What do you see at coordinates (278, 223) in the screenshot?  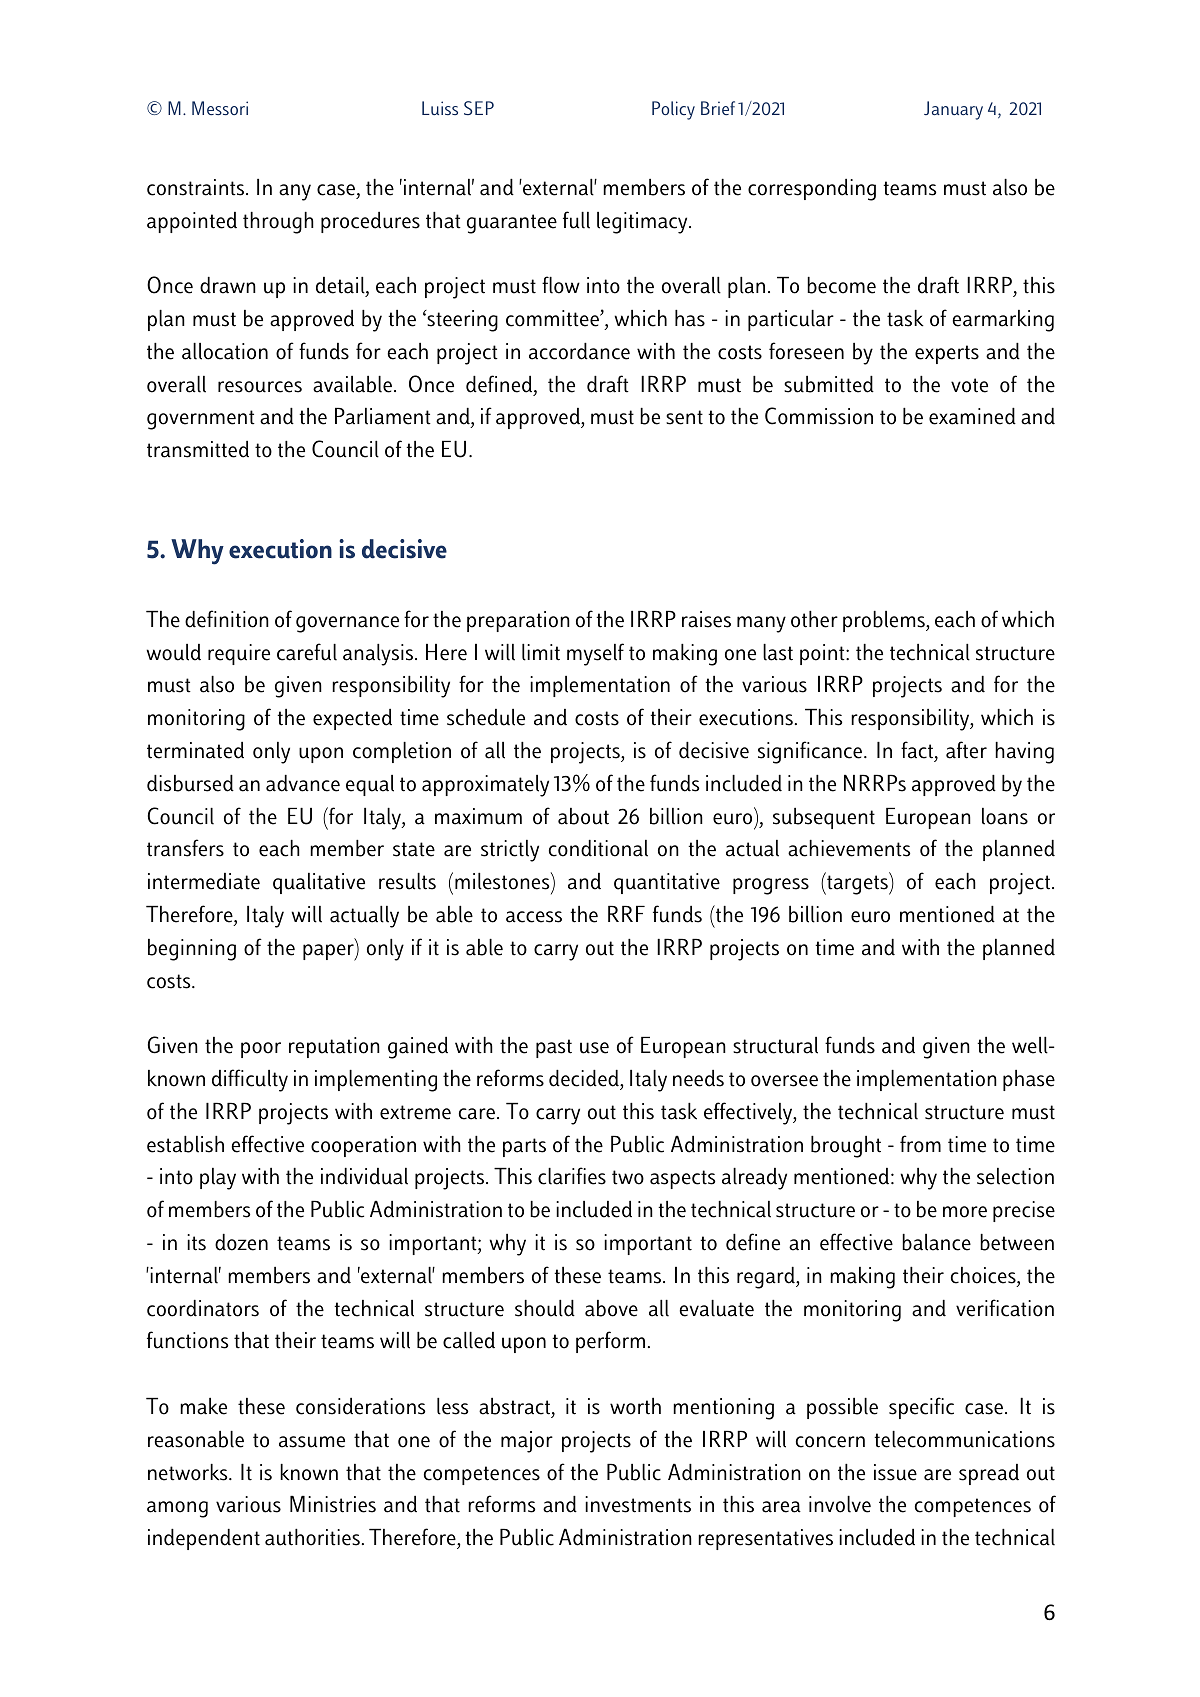 I see `through` at bounding box center [278, 223].
